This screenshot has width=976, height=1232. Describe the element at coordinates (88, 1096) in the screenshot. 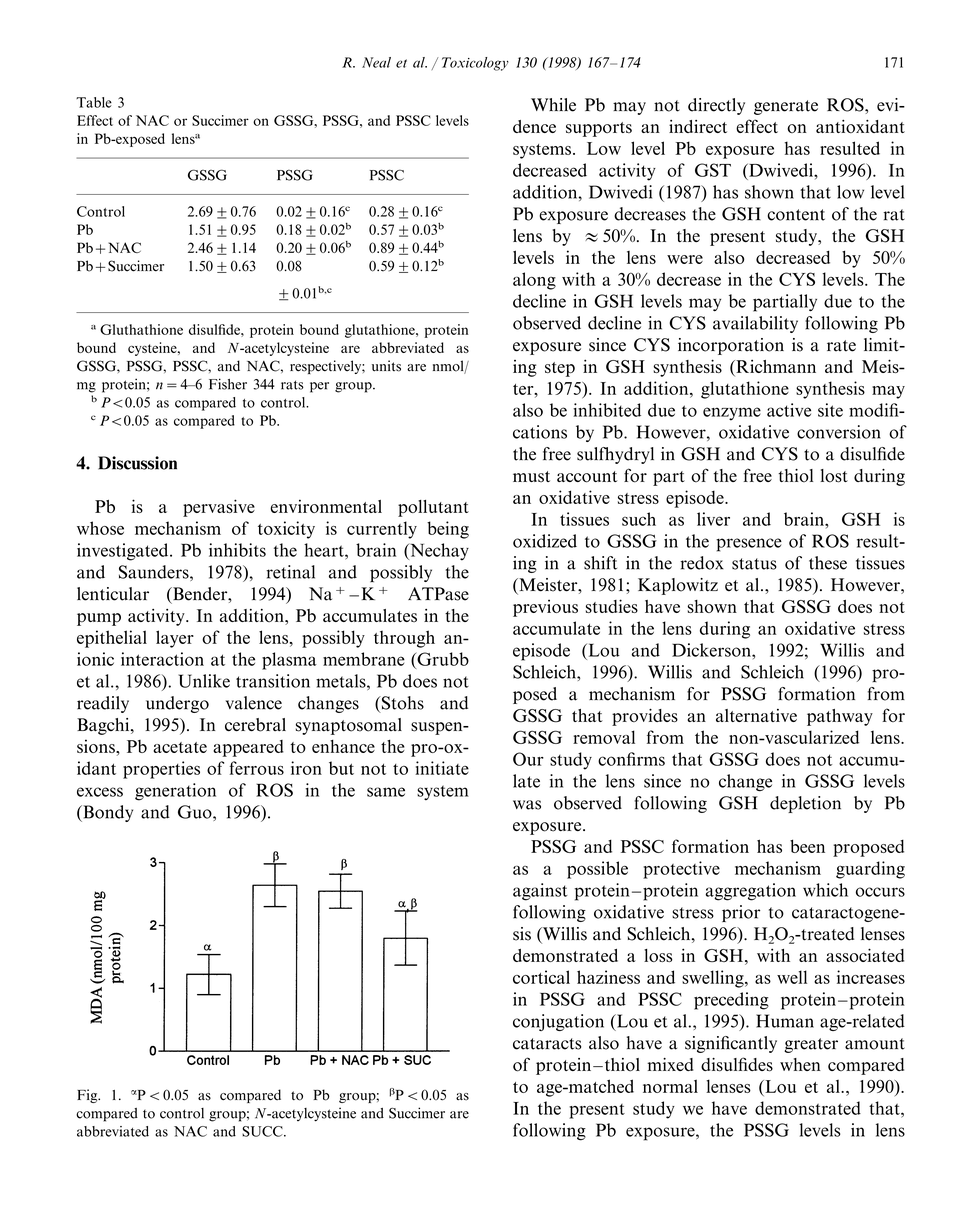

I see `Fig` at that location.
